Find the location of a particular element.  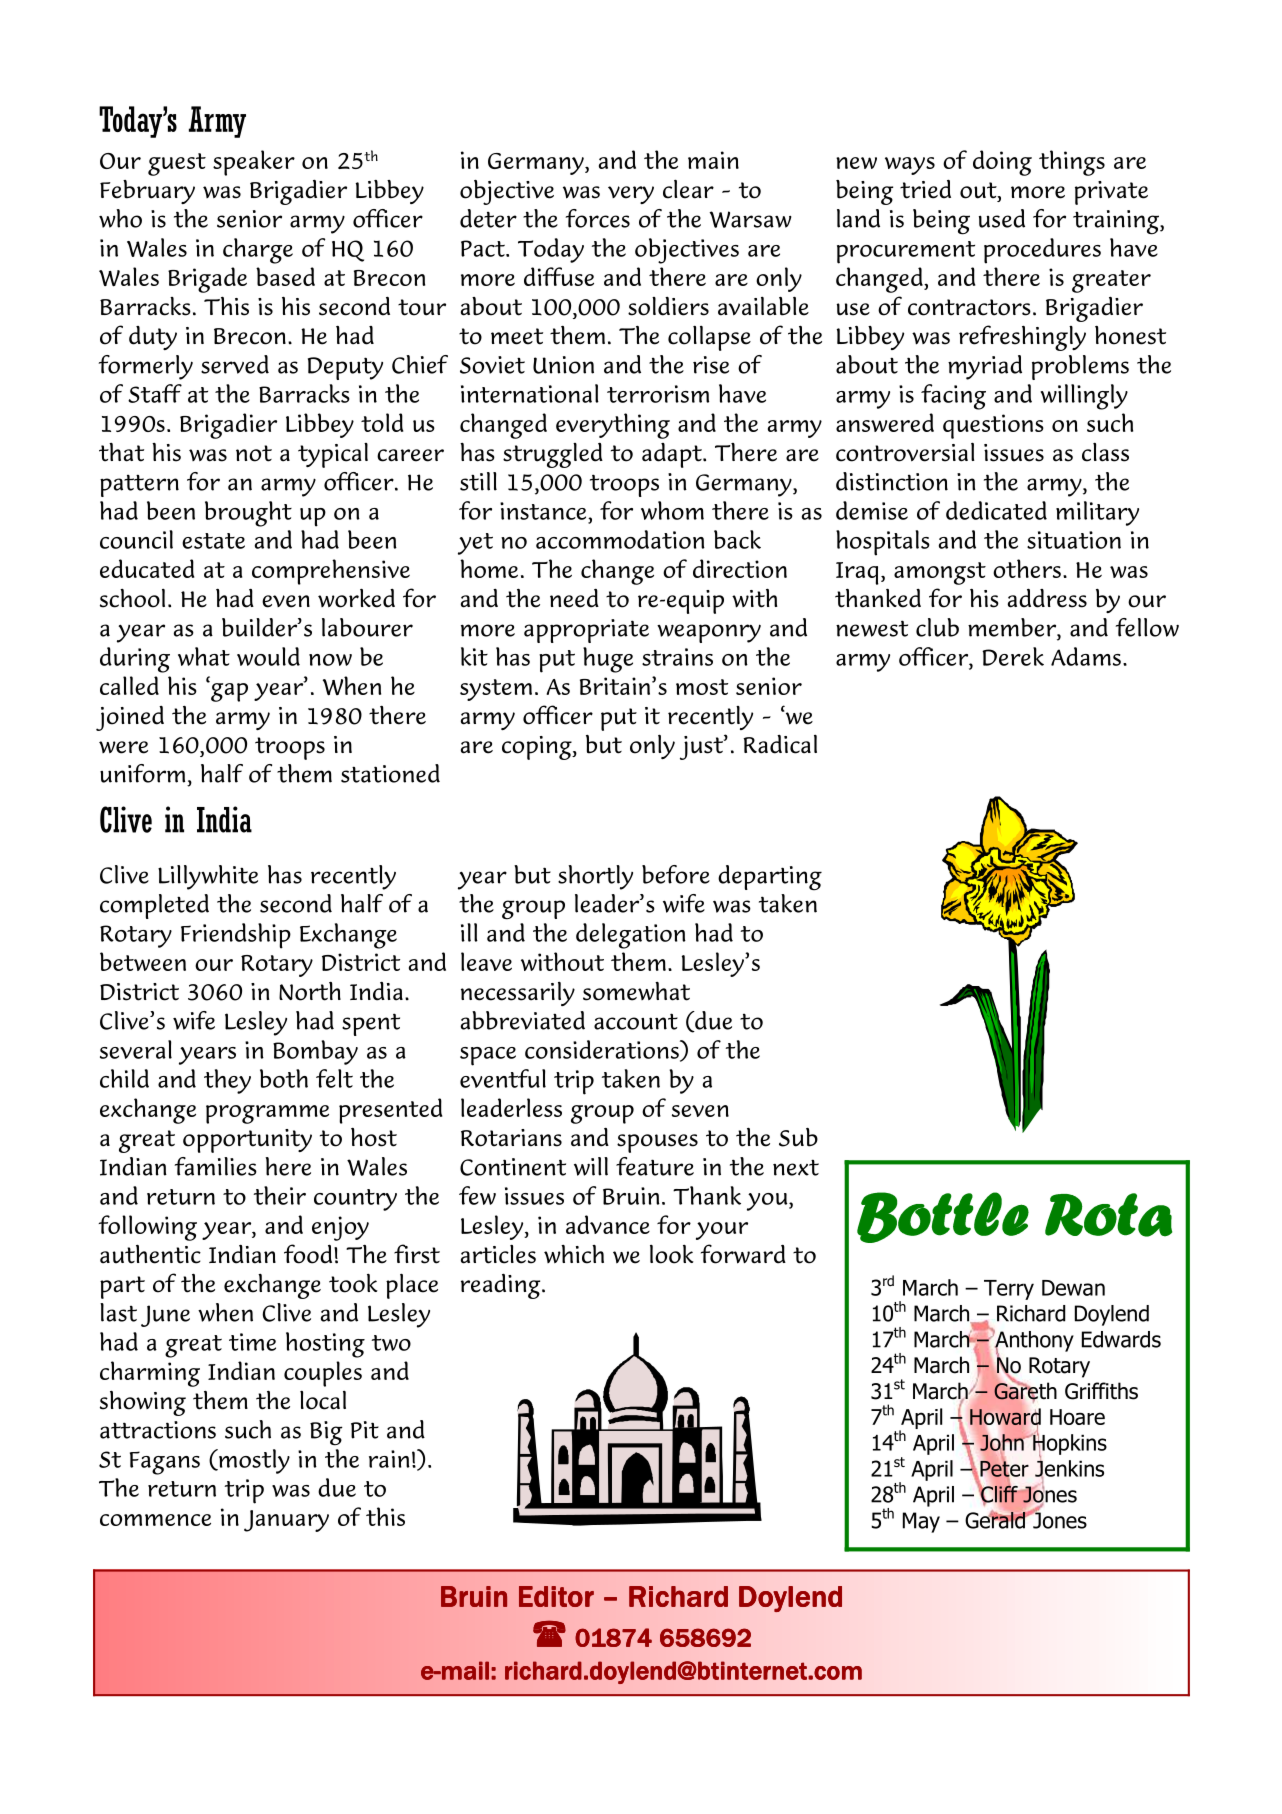

Derek is located at coordinates (1013, 656).
